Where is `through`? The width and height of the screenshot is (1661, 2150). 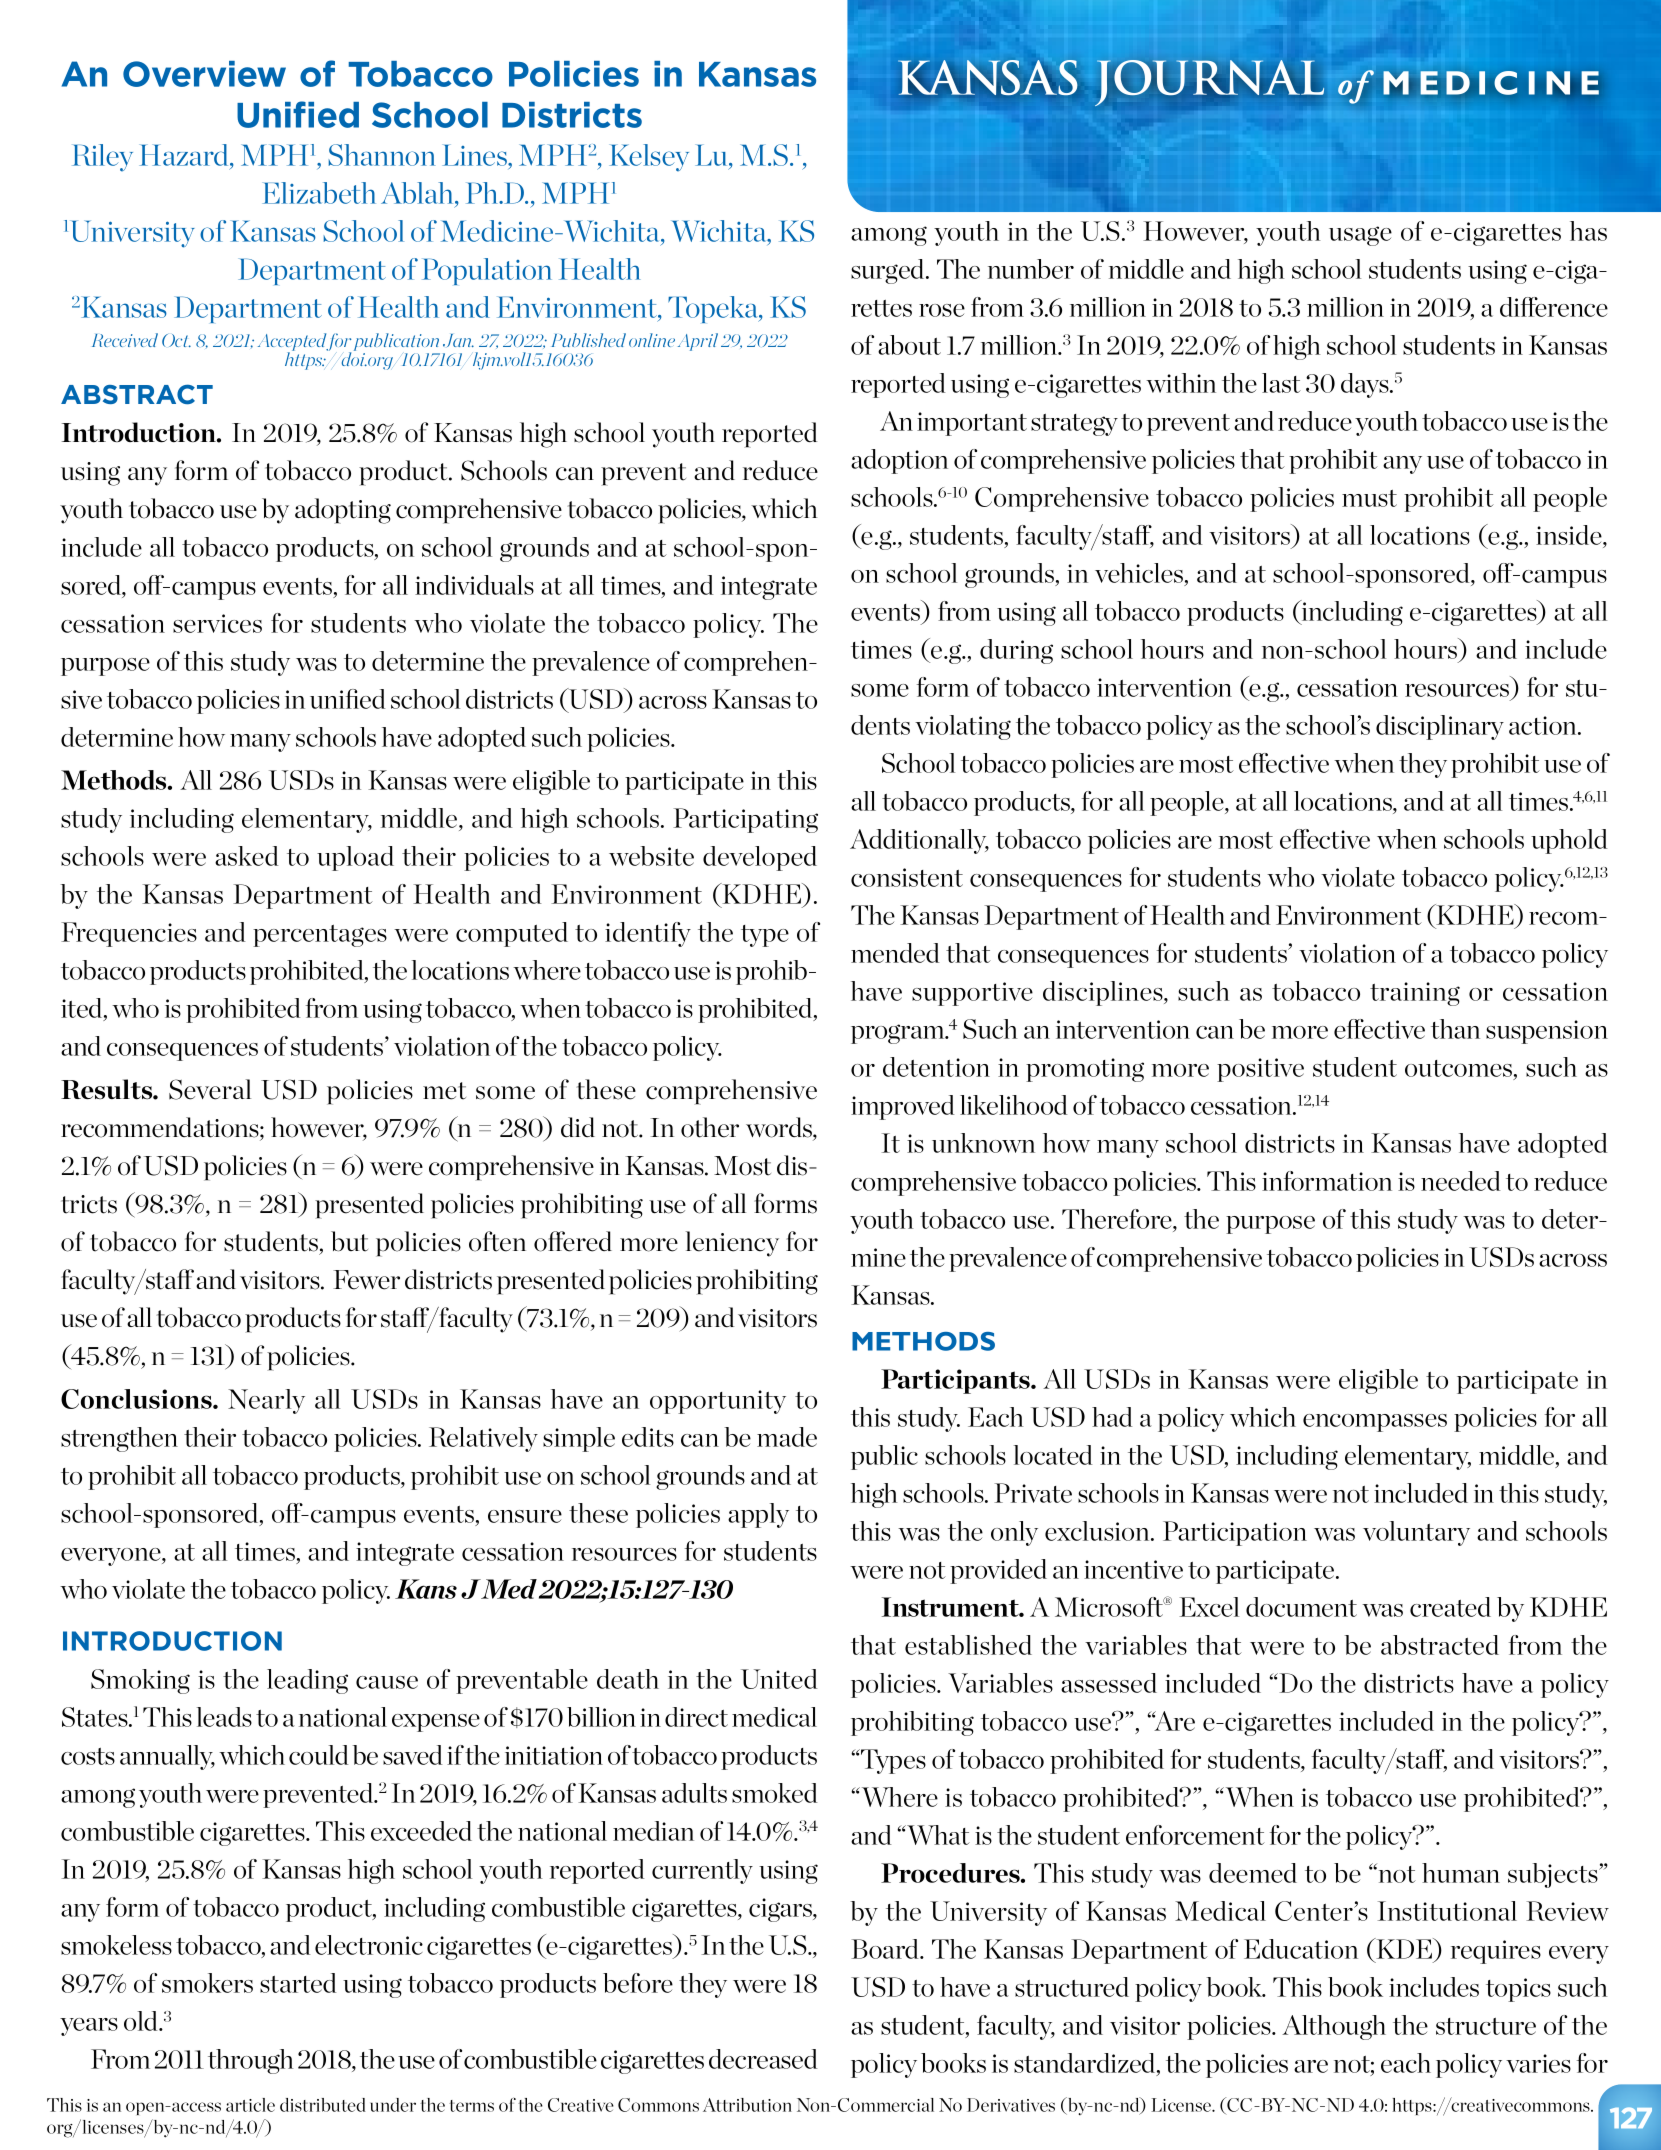
through is located at coordinates (250, 2061).
